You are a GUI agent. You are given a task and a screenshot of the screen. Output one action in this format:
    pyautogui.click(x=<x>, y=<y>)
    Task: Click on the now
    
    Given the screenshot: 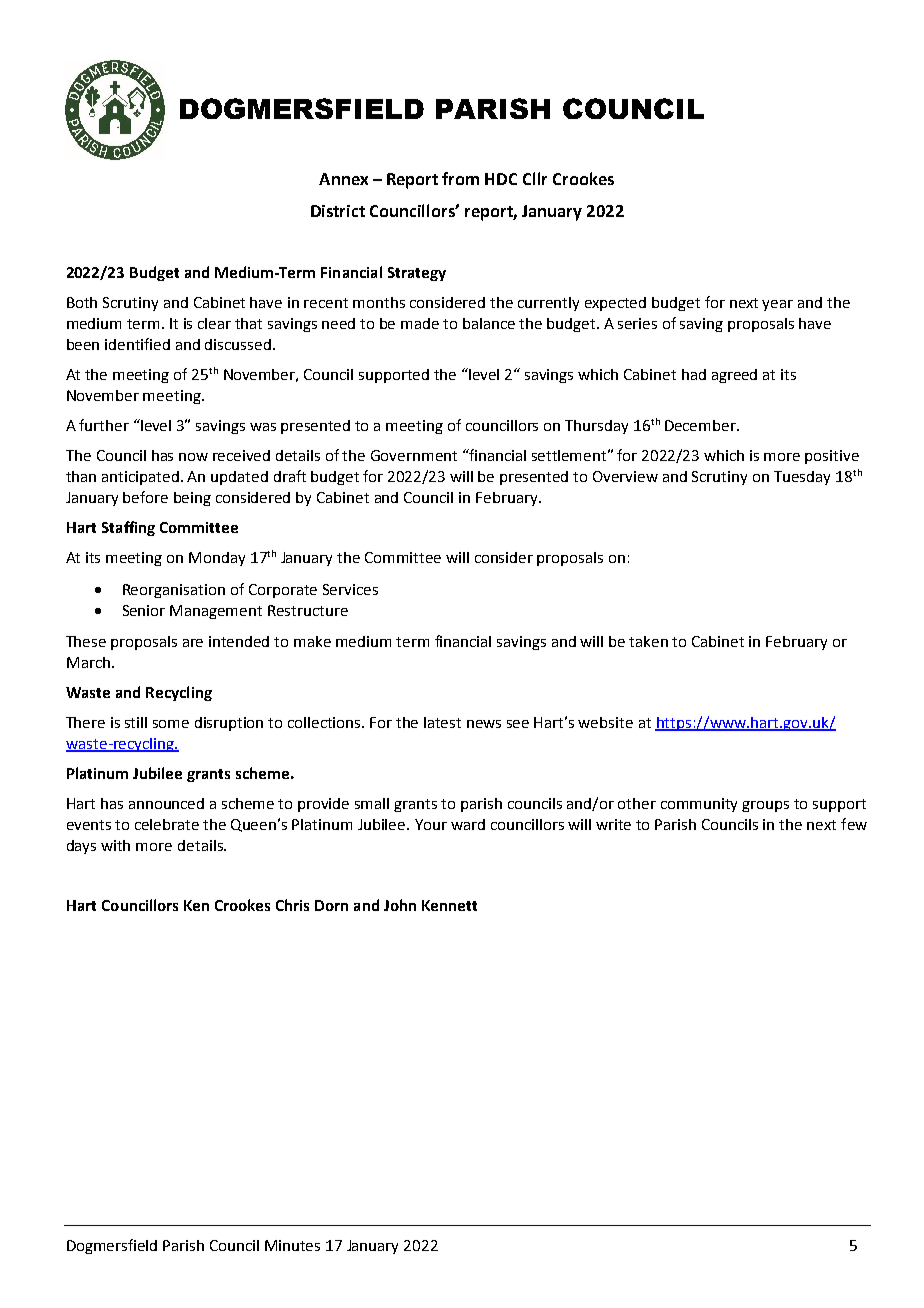 What is the action you would take?
    pyautogui.click(x=193, y=457)
